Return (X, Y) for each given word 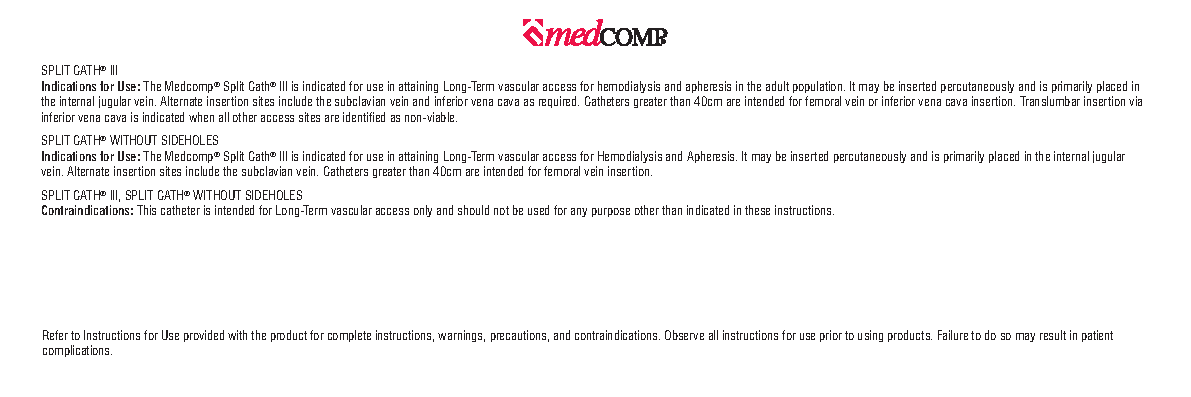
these (757, 210)
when (201, 117)
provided (204, 336)
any (579, 212)
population (819, 87)
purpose (611, 212)
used (538, 210)
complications (77, 351)
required (559, 102)
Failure (953, 335)
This (146, 210)
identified (364, 117)
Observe (684, 335)
